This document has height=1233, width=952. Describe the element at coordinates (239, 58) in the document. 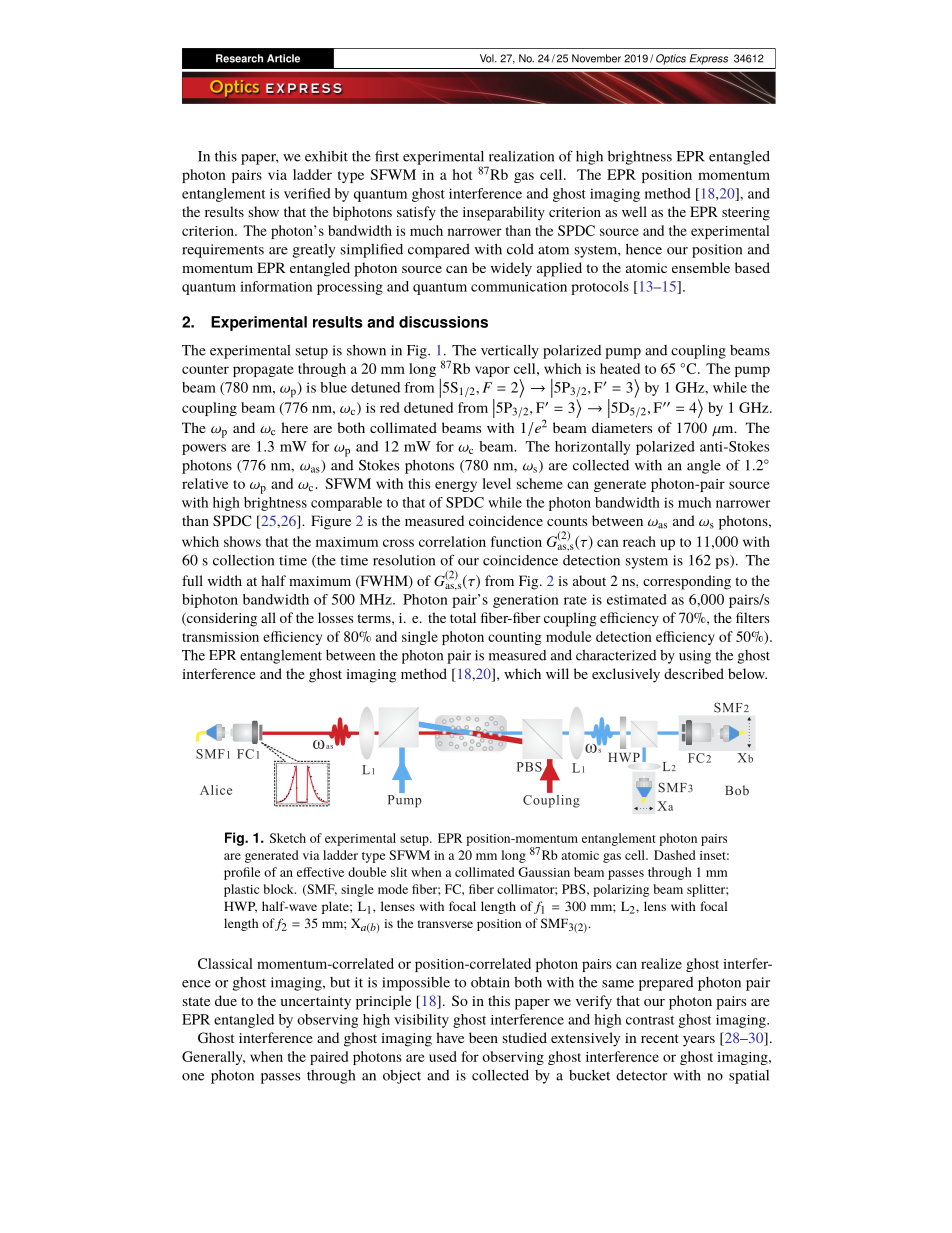

I see `Research` at that location.
